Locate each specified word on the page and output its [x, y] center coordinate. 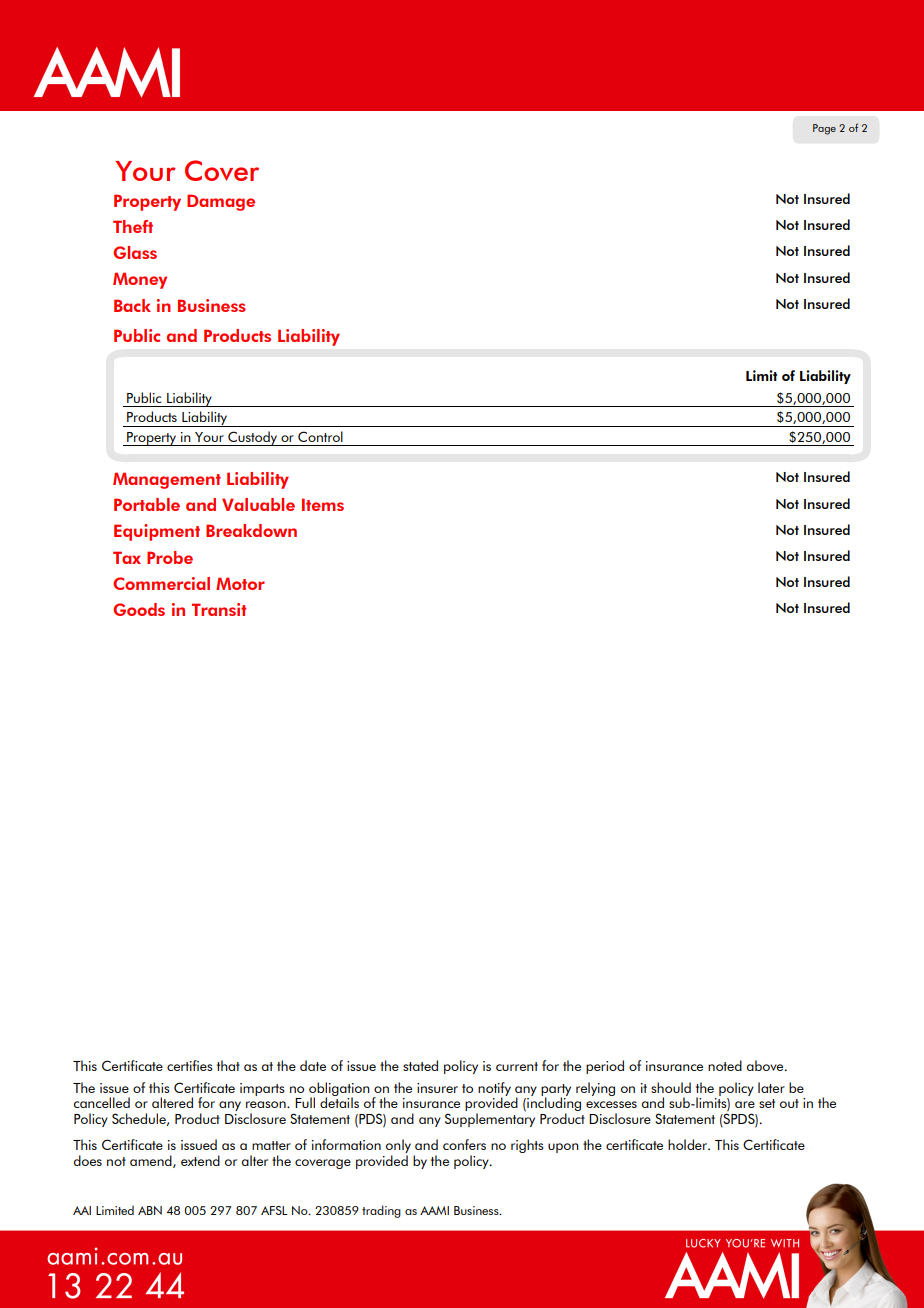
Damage [221, 202]
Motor [240, 583]
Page [824, 129]
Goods [139, 609]
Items [323, 504]
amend [152, 1161]
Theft [133, 226]
